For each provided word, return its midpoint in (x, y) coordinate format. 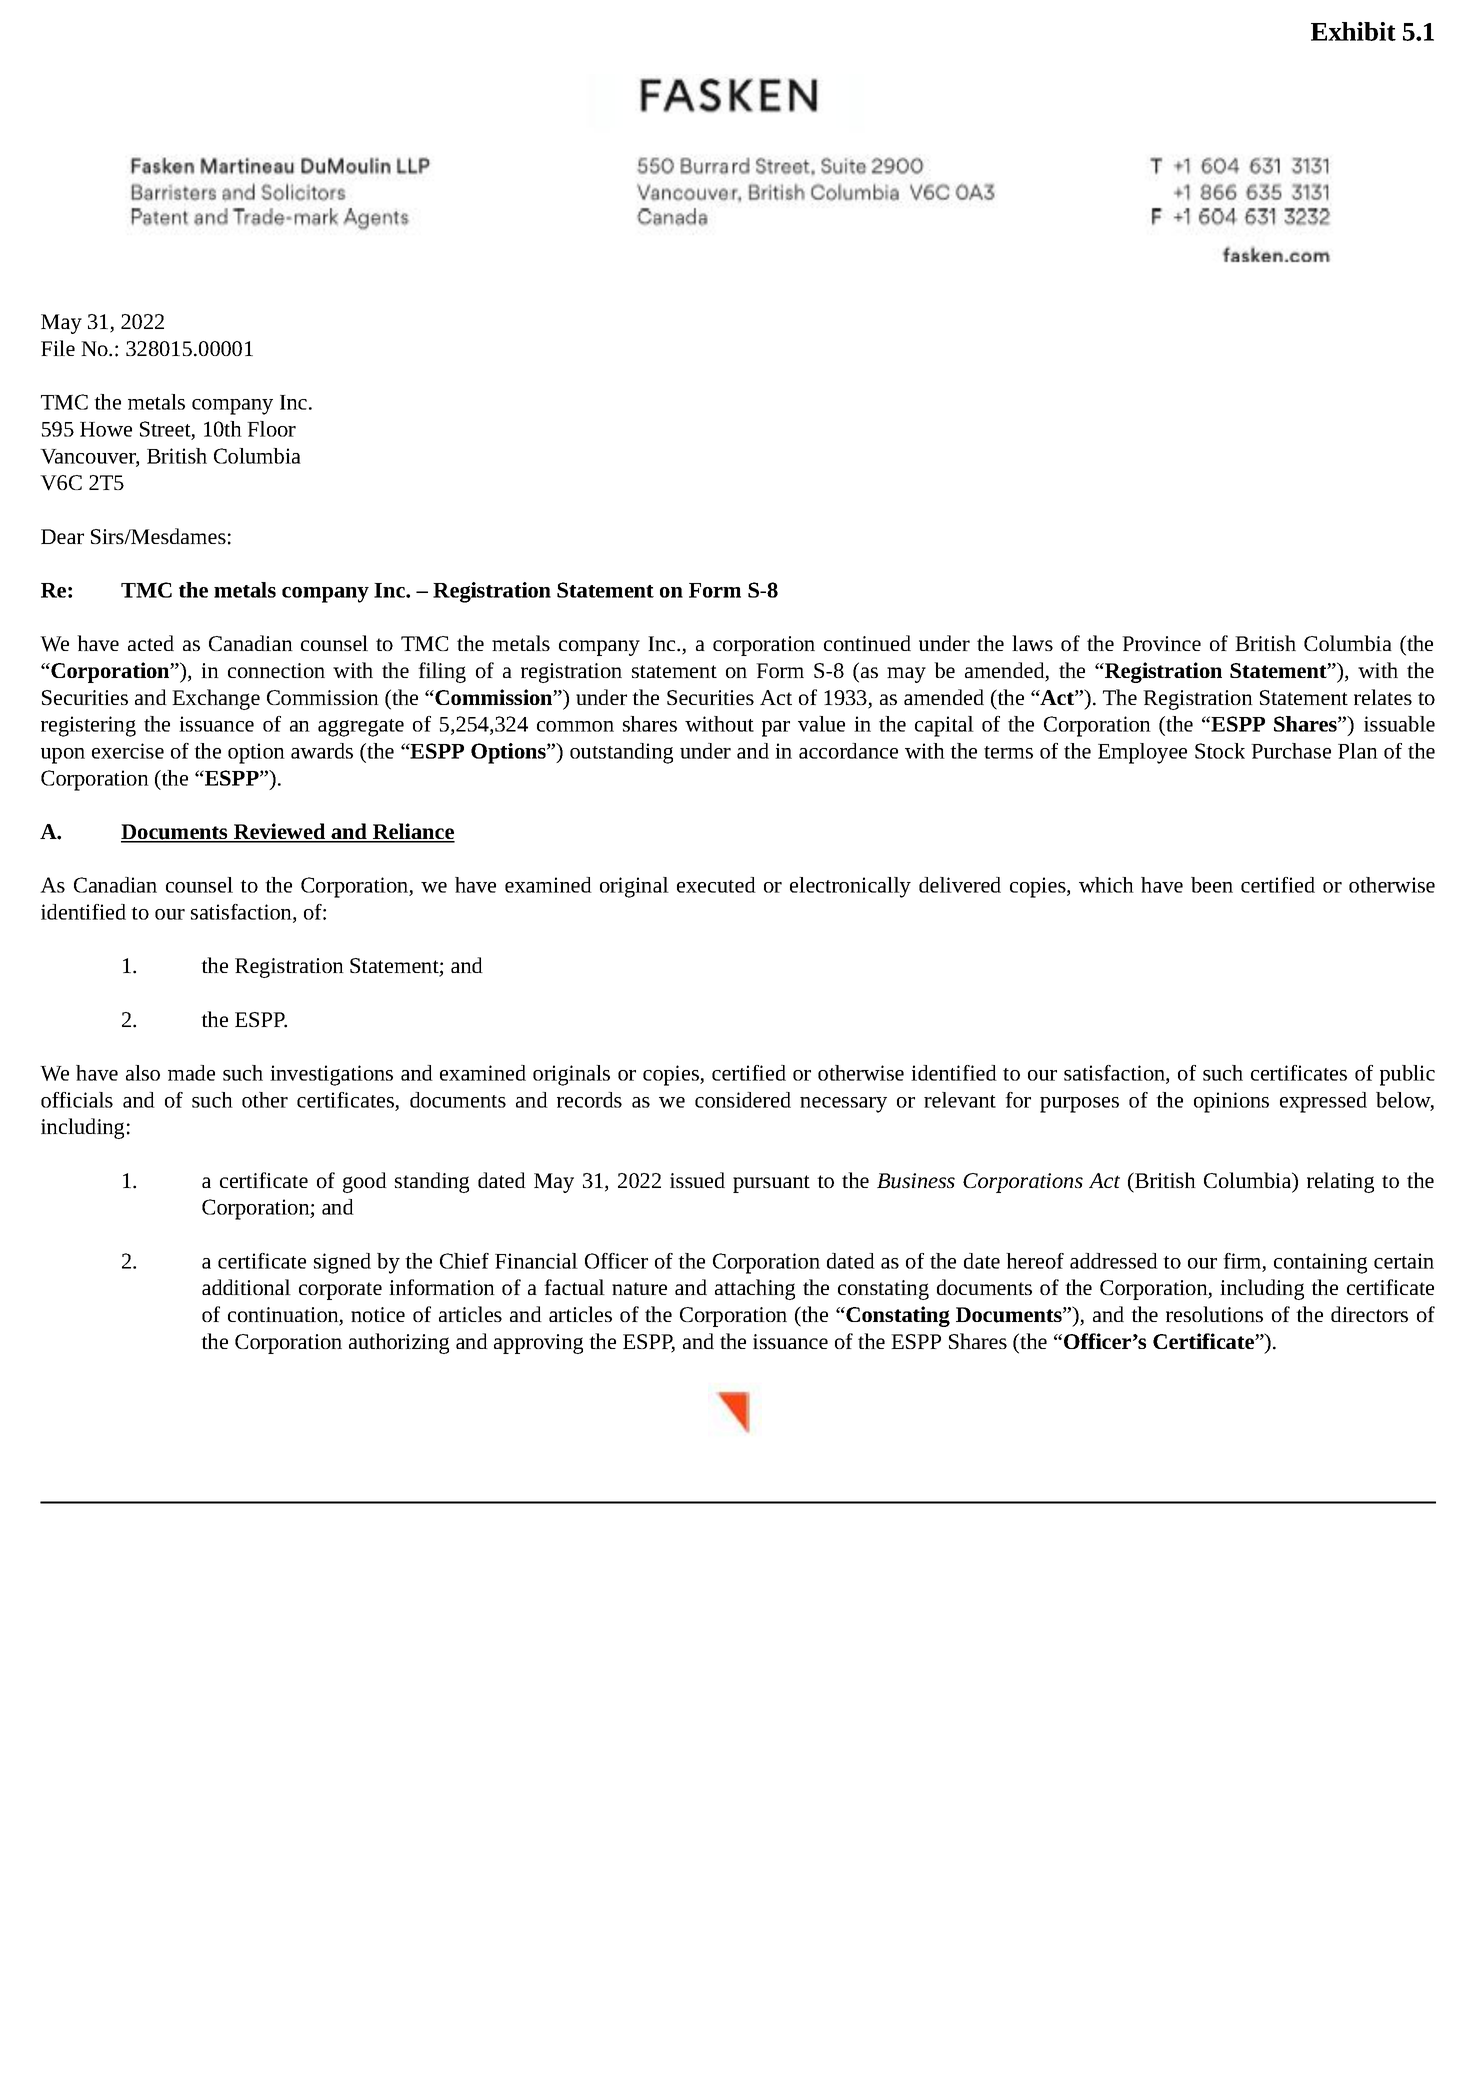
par (776, 729)
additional (246, 1287)
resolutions (1214, 1314)
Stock (1220, 751)
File (58, 348)
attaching (755, 1289)
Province (1161, 643)
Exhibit (1353, 31)
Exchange (216, 699)
